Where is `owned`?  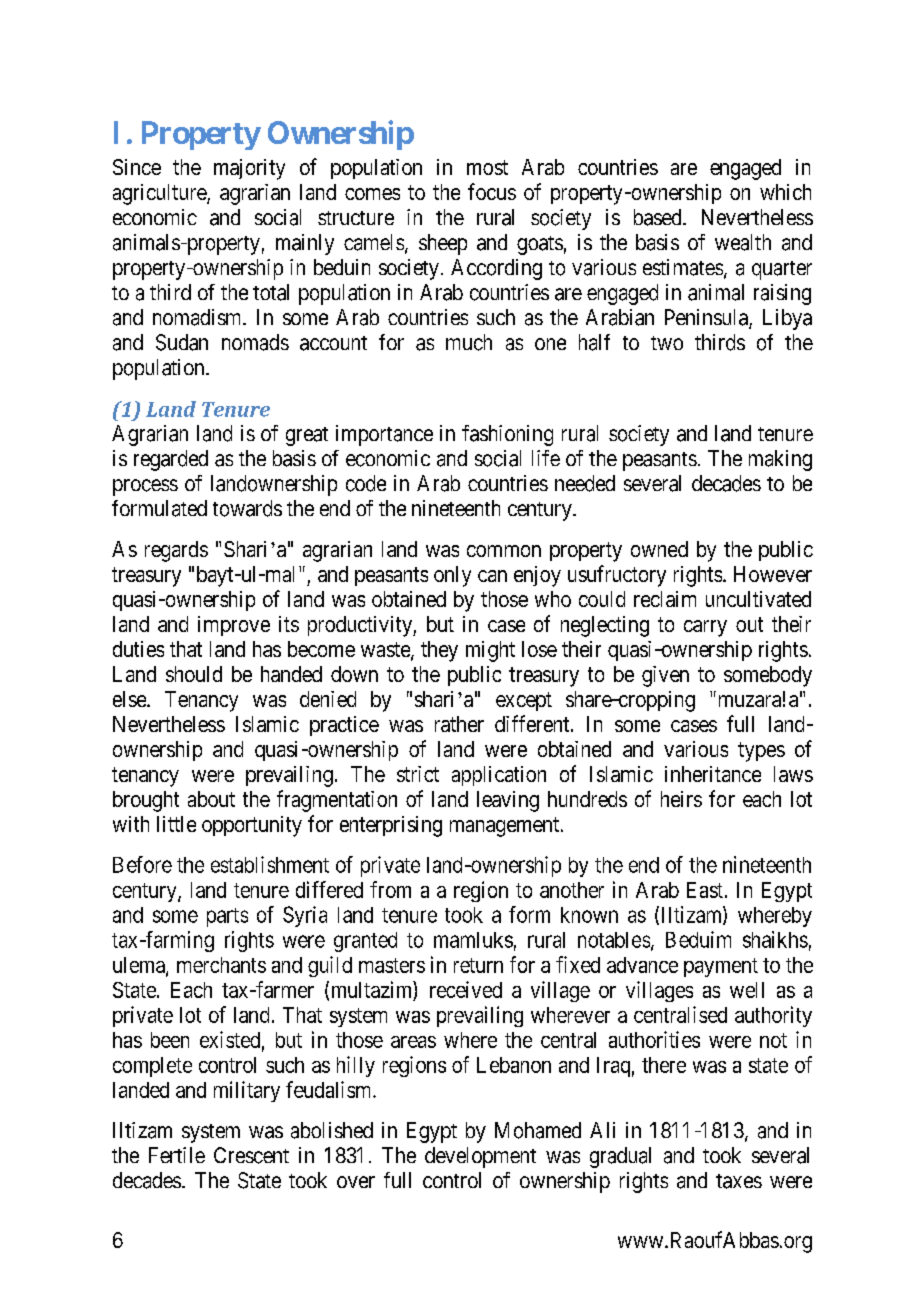 owned is located at coordinates (659, 549).
